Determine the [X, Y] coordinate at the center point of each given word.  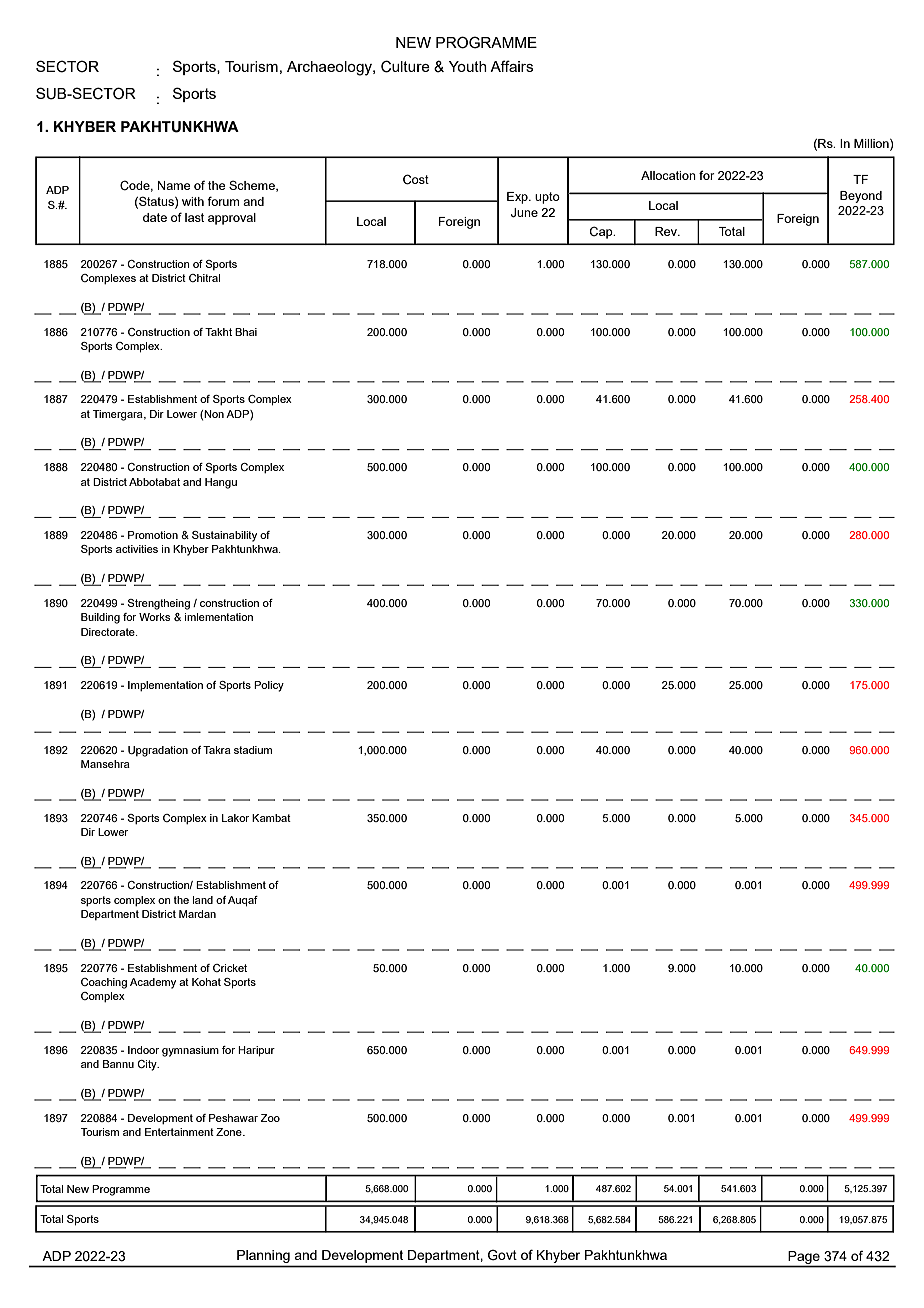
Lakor [235, 818]
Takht [218, 332]
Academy [153, 983]
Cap [602, 232]
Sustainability [224, 536]
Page [804, 1257]
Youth [468, 66]
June [524, 213]
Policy [269, 686]
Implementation [165, 686]
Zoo [270, 1118]
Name [174, 185]
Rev [667, 231]
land [203, 900]
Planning [263, 1256]
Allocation [668, 175]
